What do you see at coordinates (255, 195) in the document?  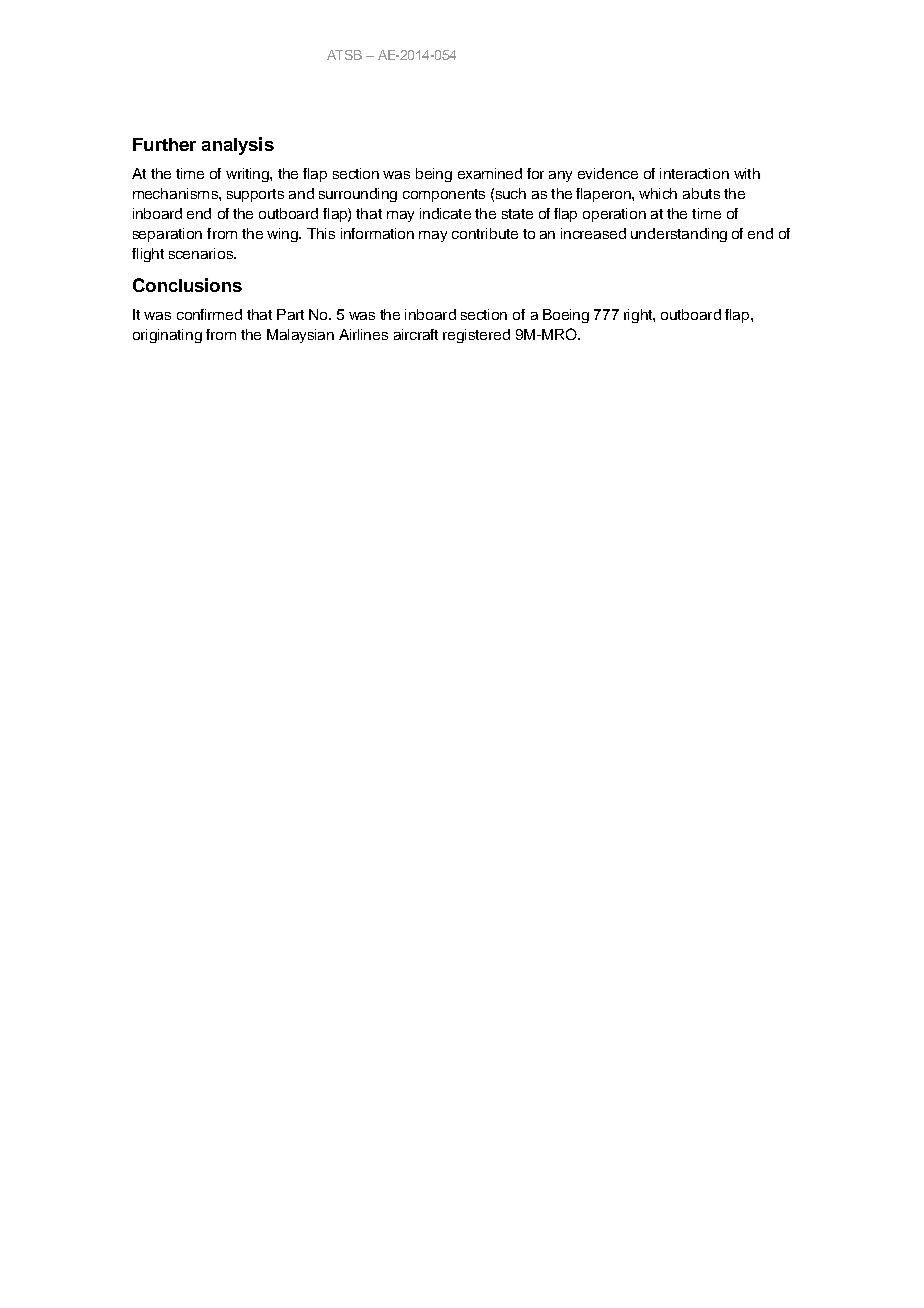 I see `supports` at bounding box center [255, 195].
